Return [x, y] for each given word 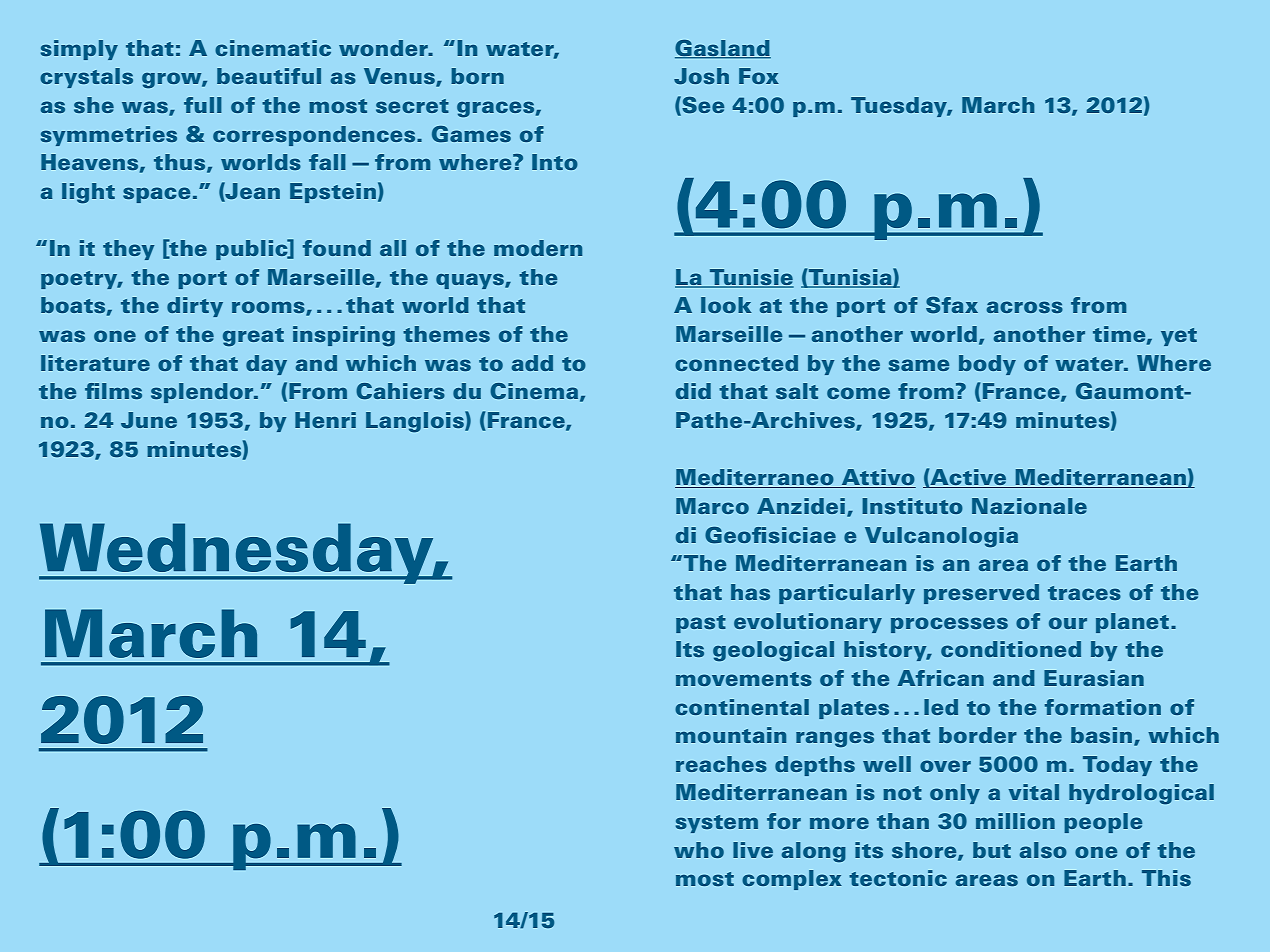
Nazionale [1029, 506]
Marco [712, 506]
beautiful [269, 76]
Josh [701, 76]
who [699, 850]
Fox [759, 76]
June [149, 420]
